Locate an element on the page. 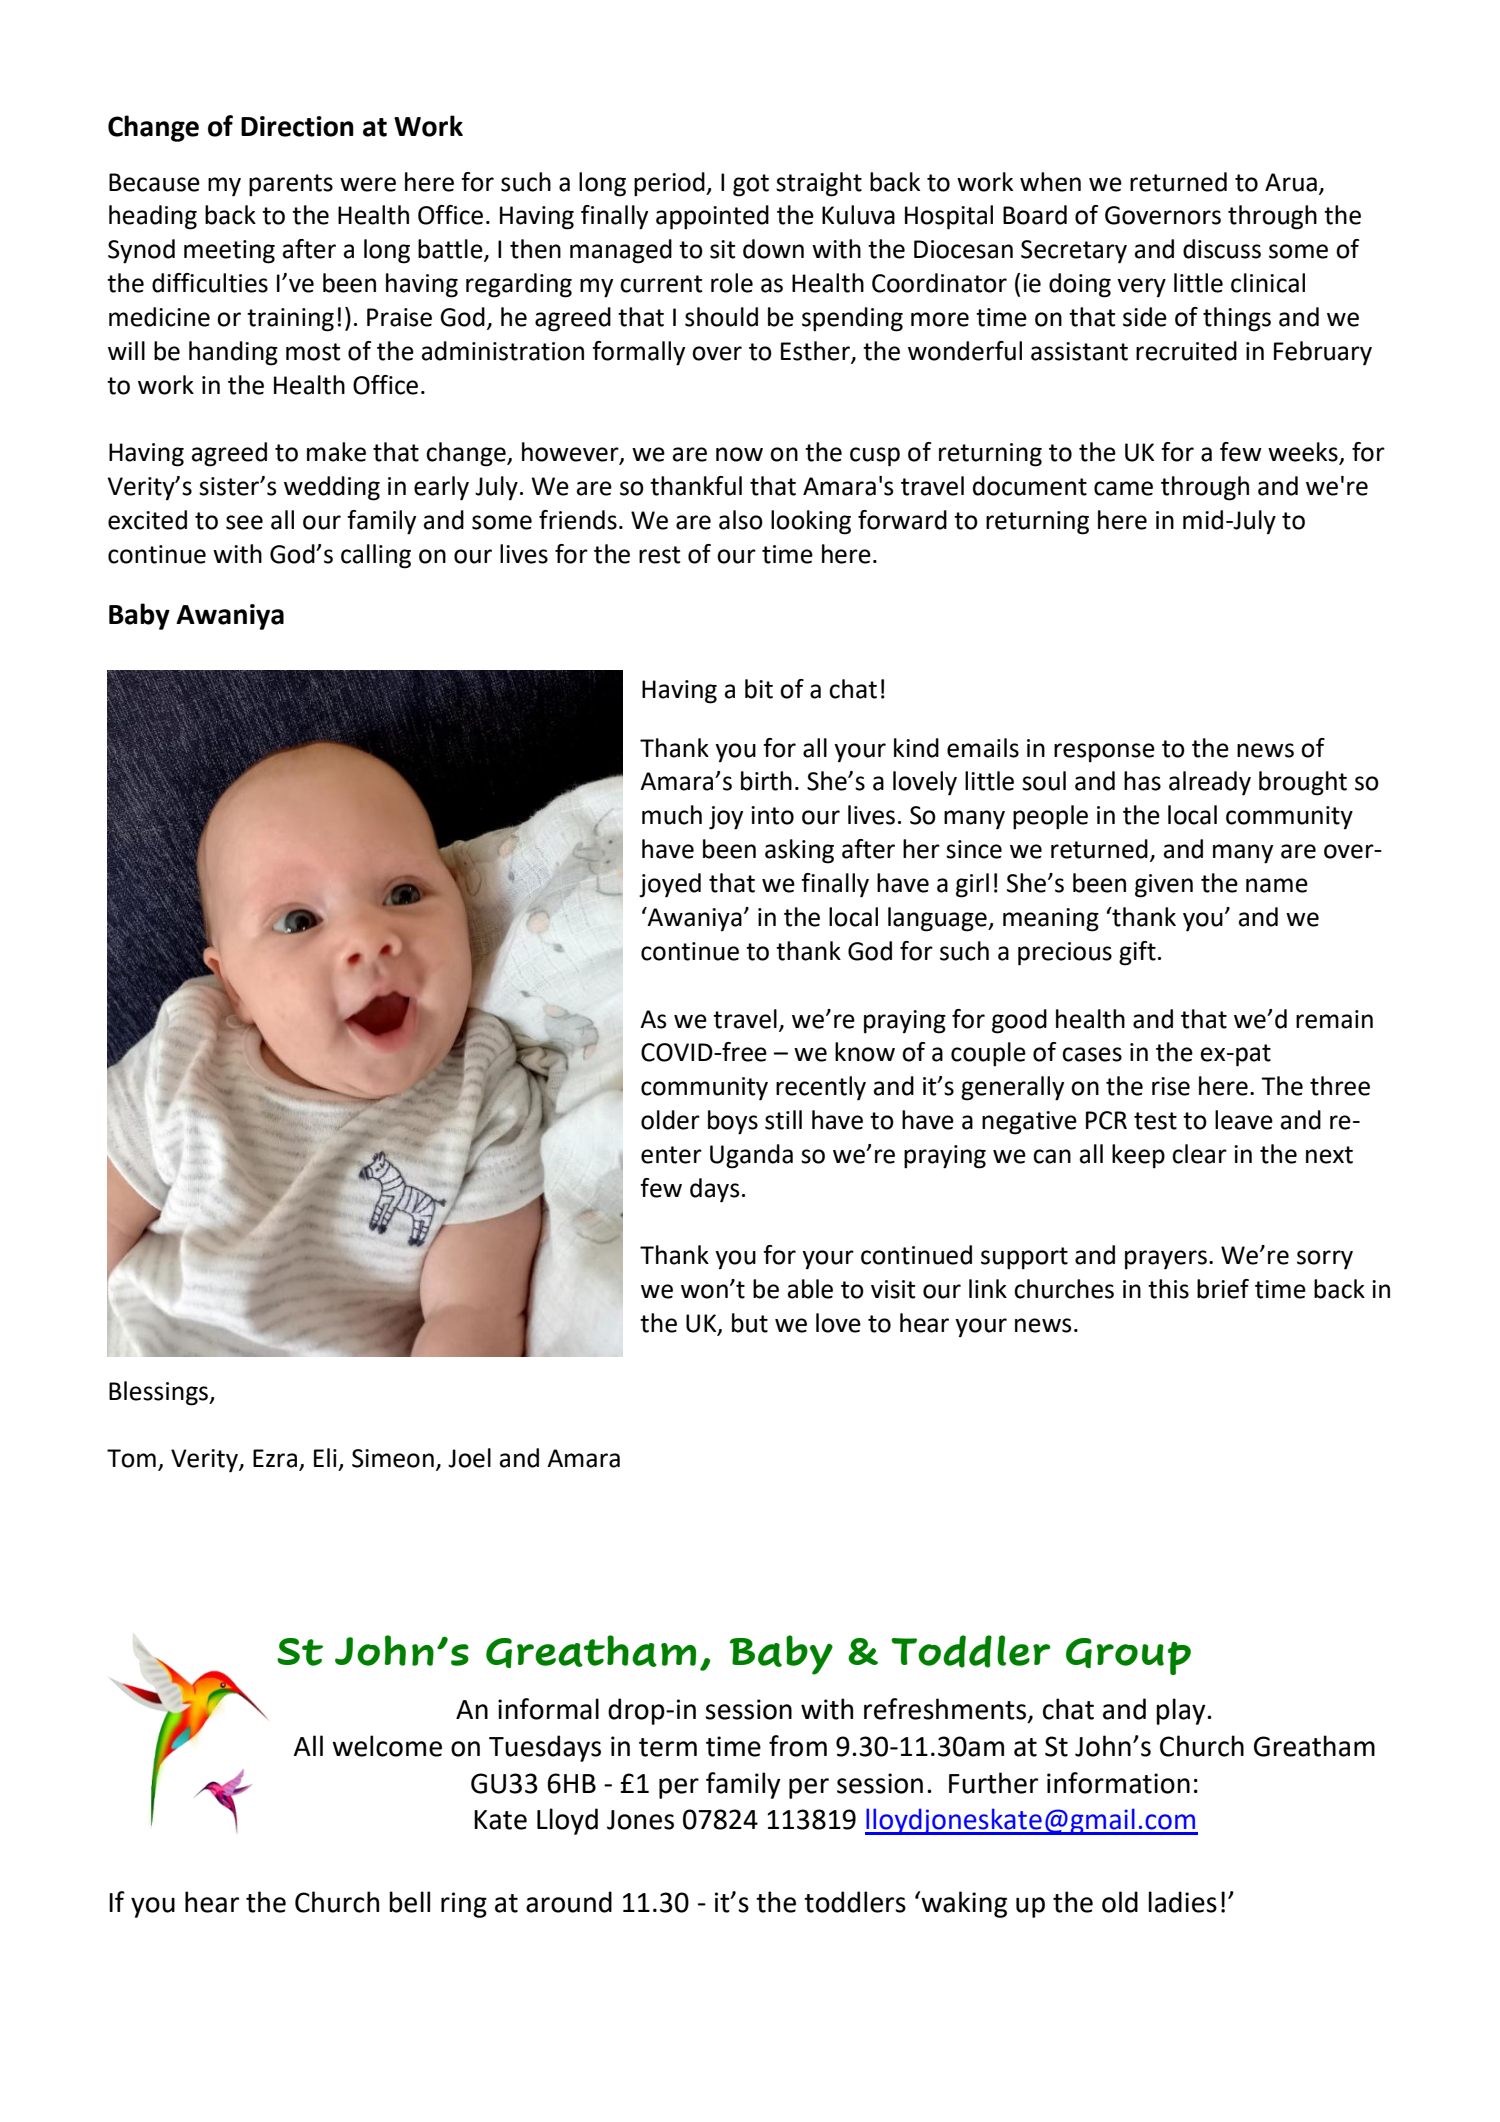  this is located at coordinates (1168, 1289).
